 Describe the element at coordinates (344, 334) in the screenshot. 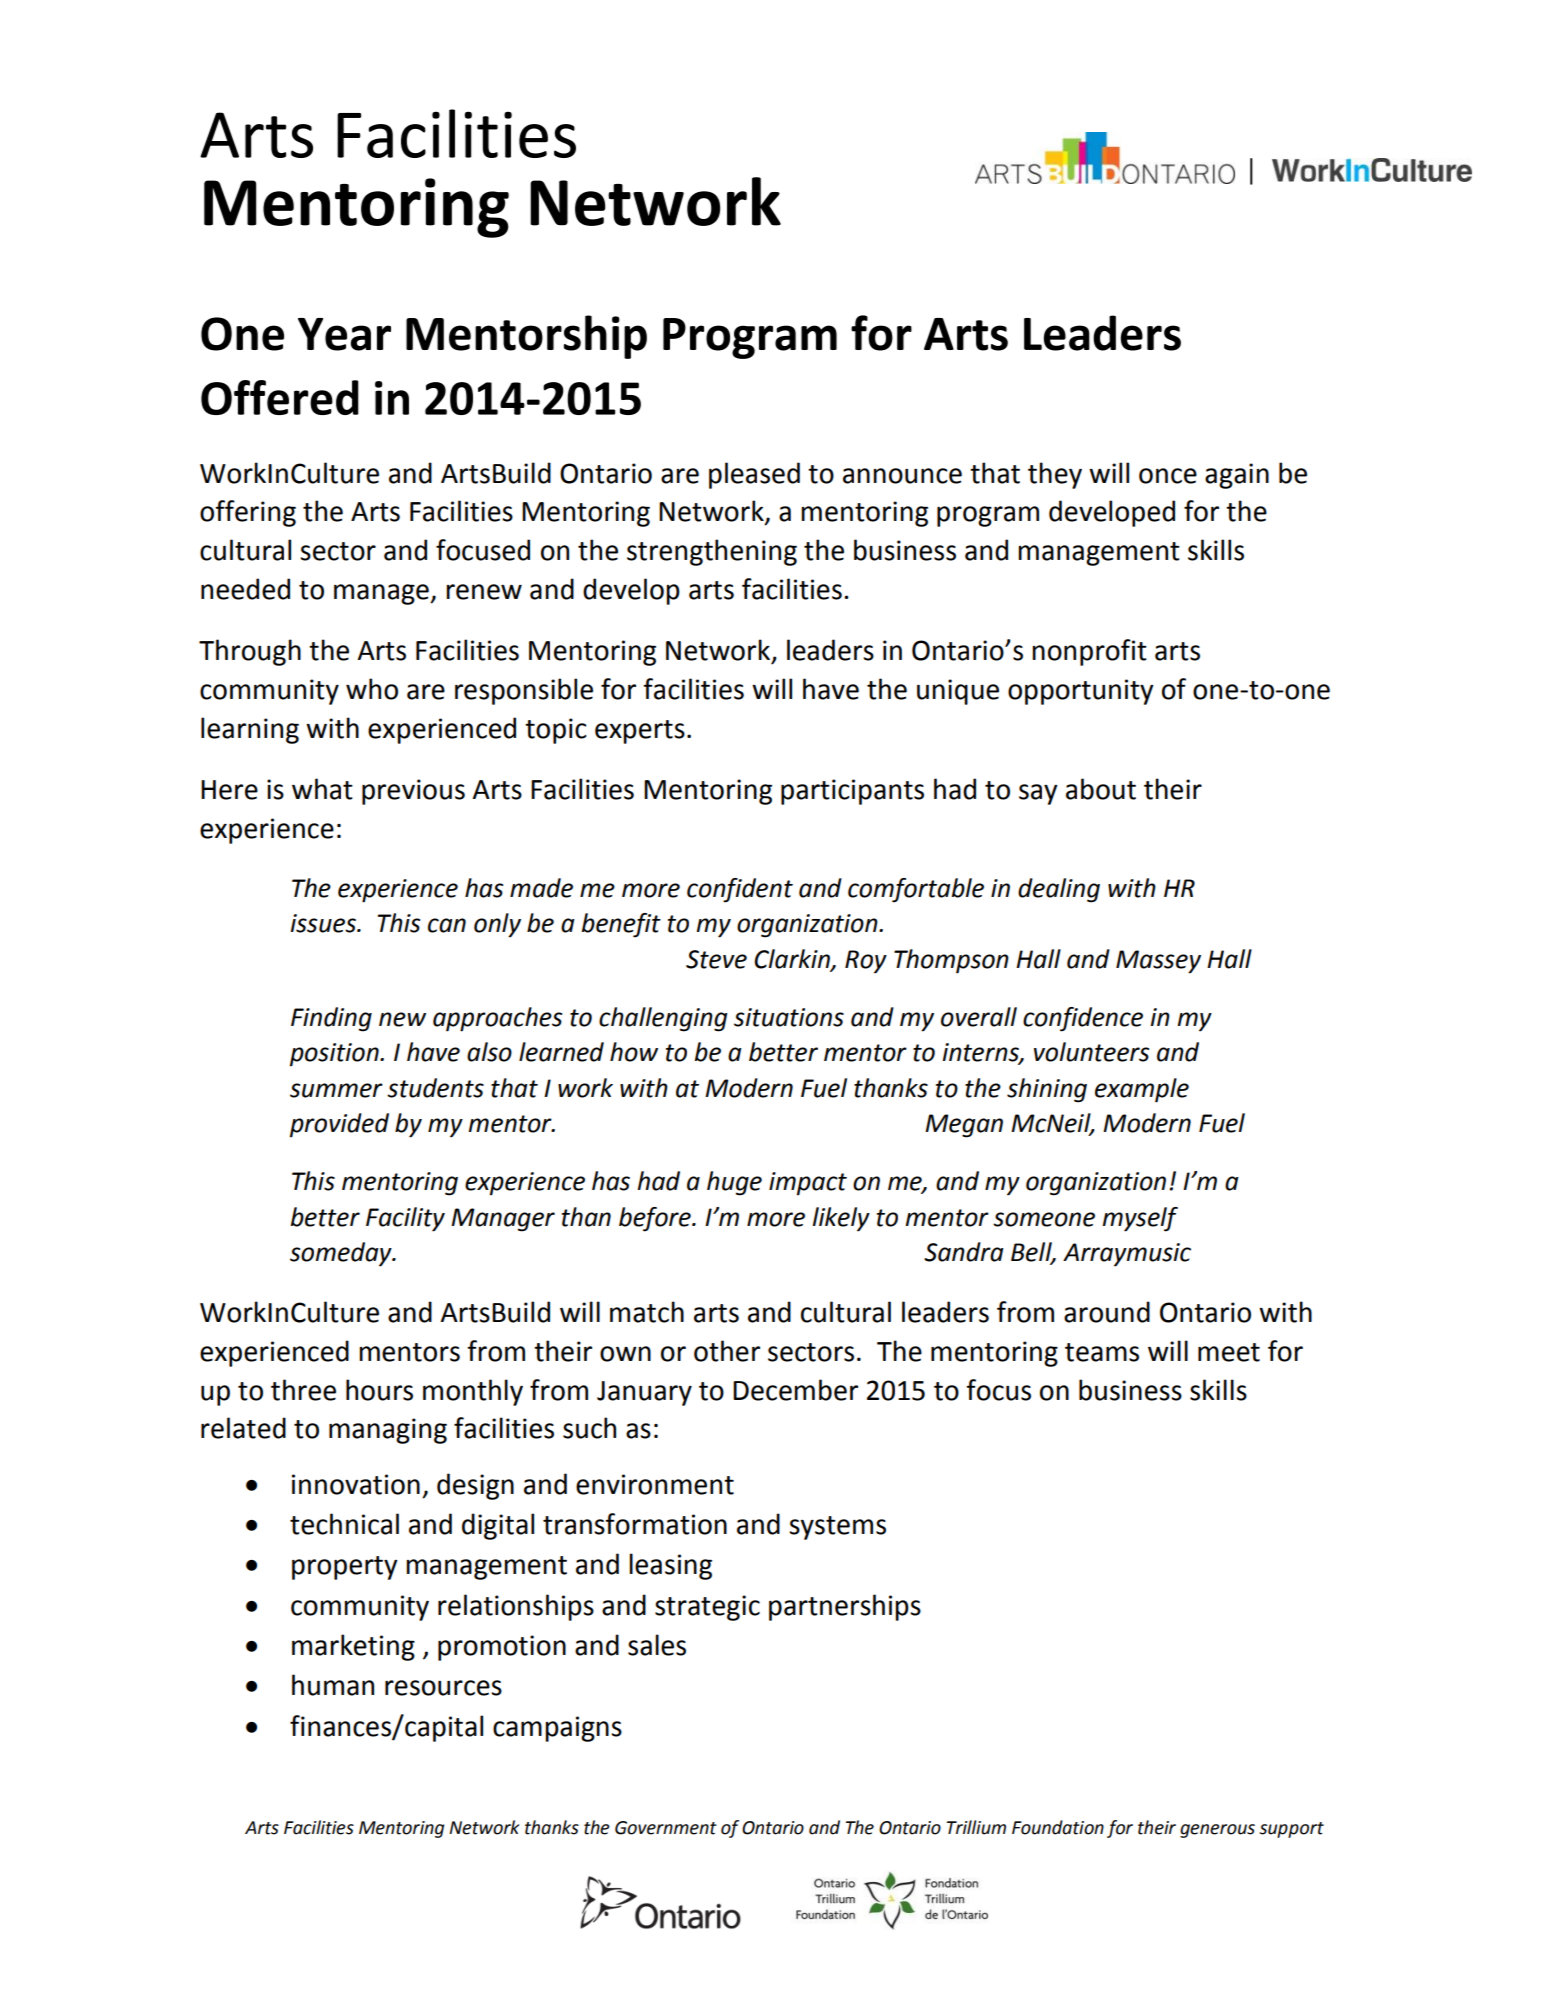

I see `Year` at that location.
